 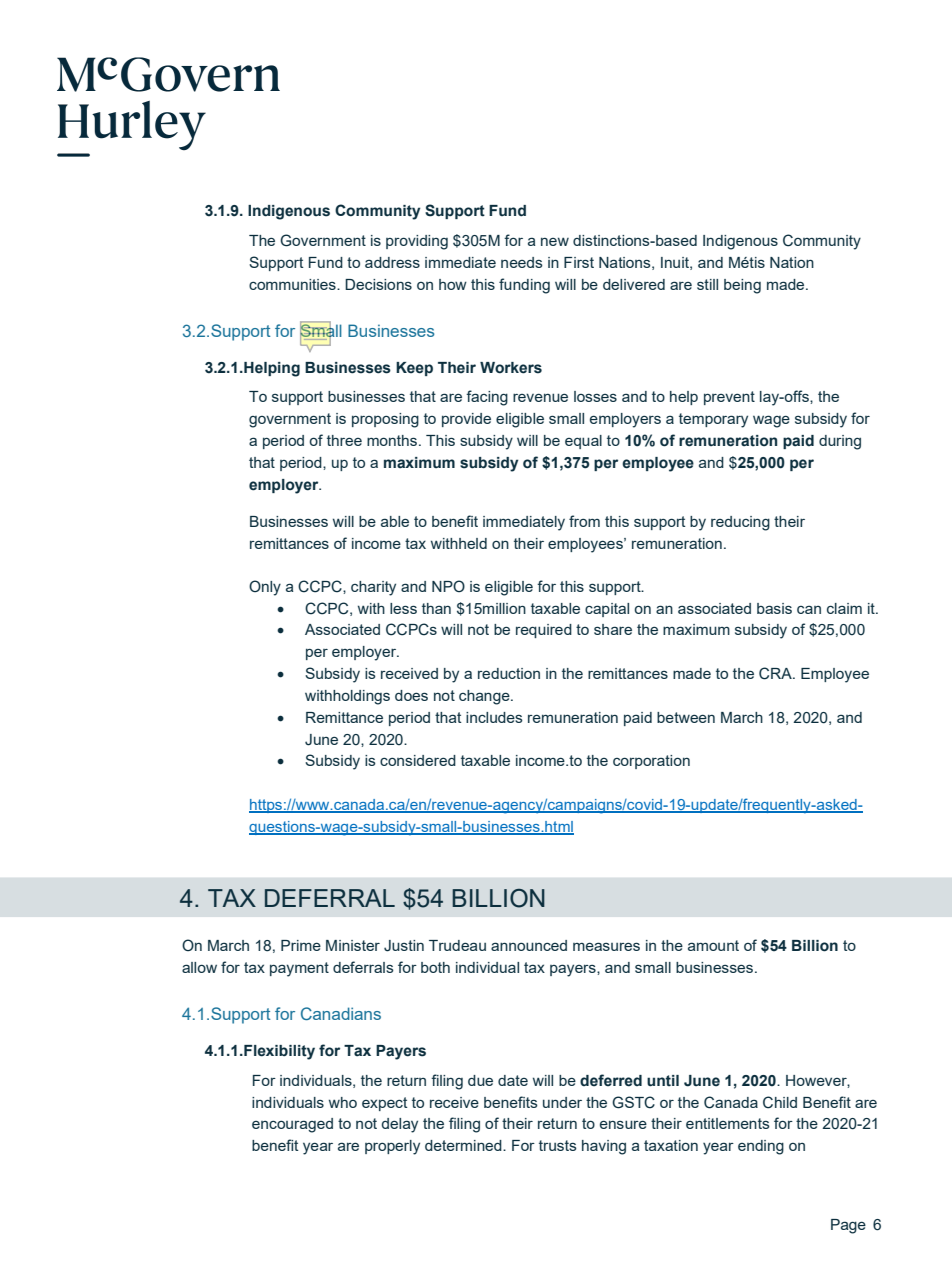 I want to click on communities, so click(x=293, y=284).
